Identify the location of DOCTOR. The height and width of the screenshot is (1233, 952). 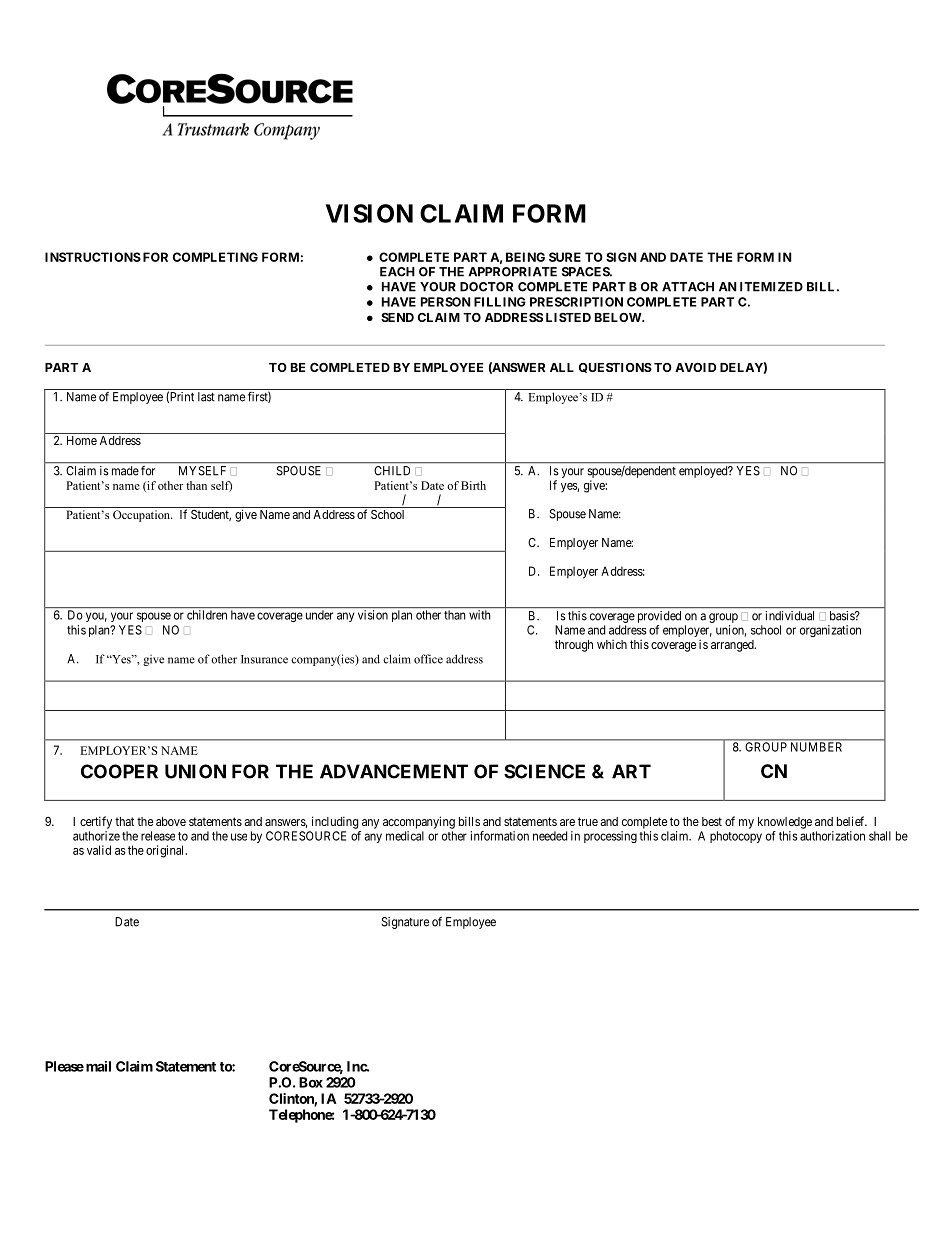
(486, 287).
